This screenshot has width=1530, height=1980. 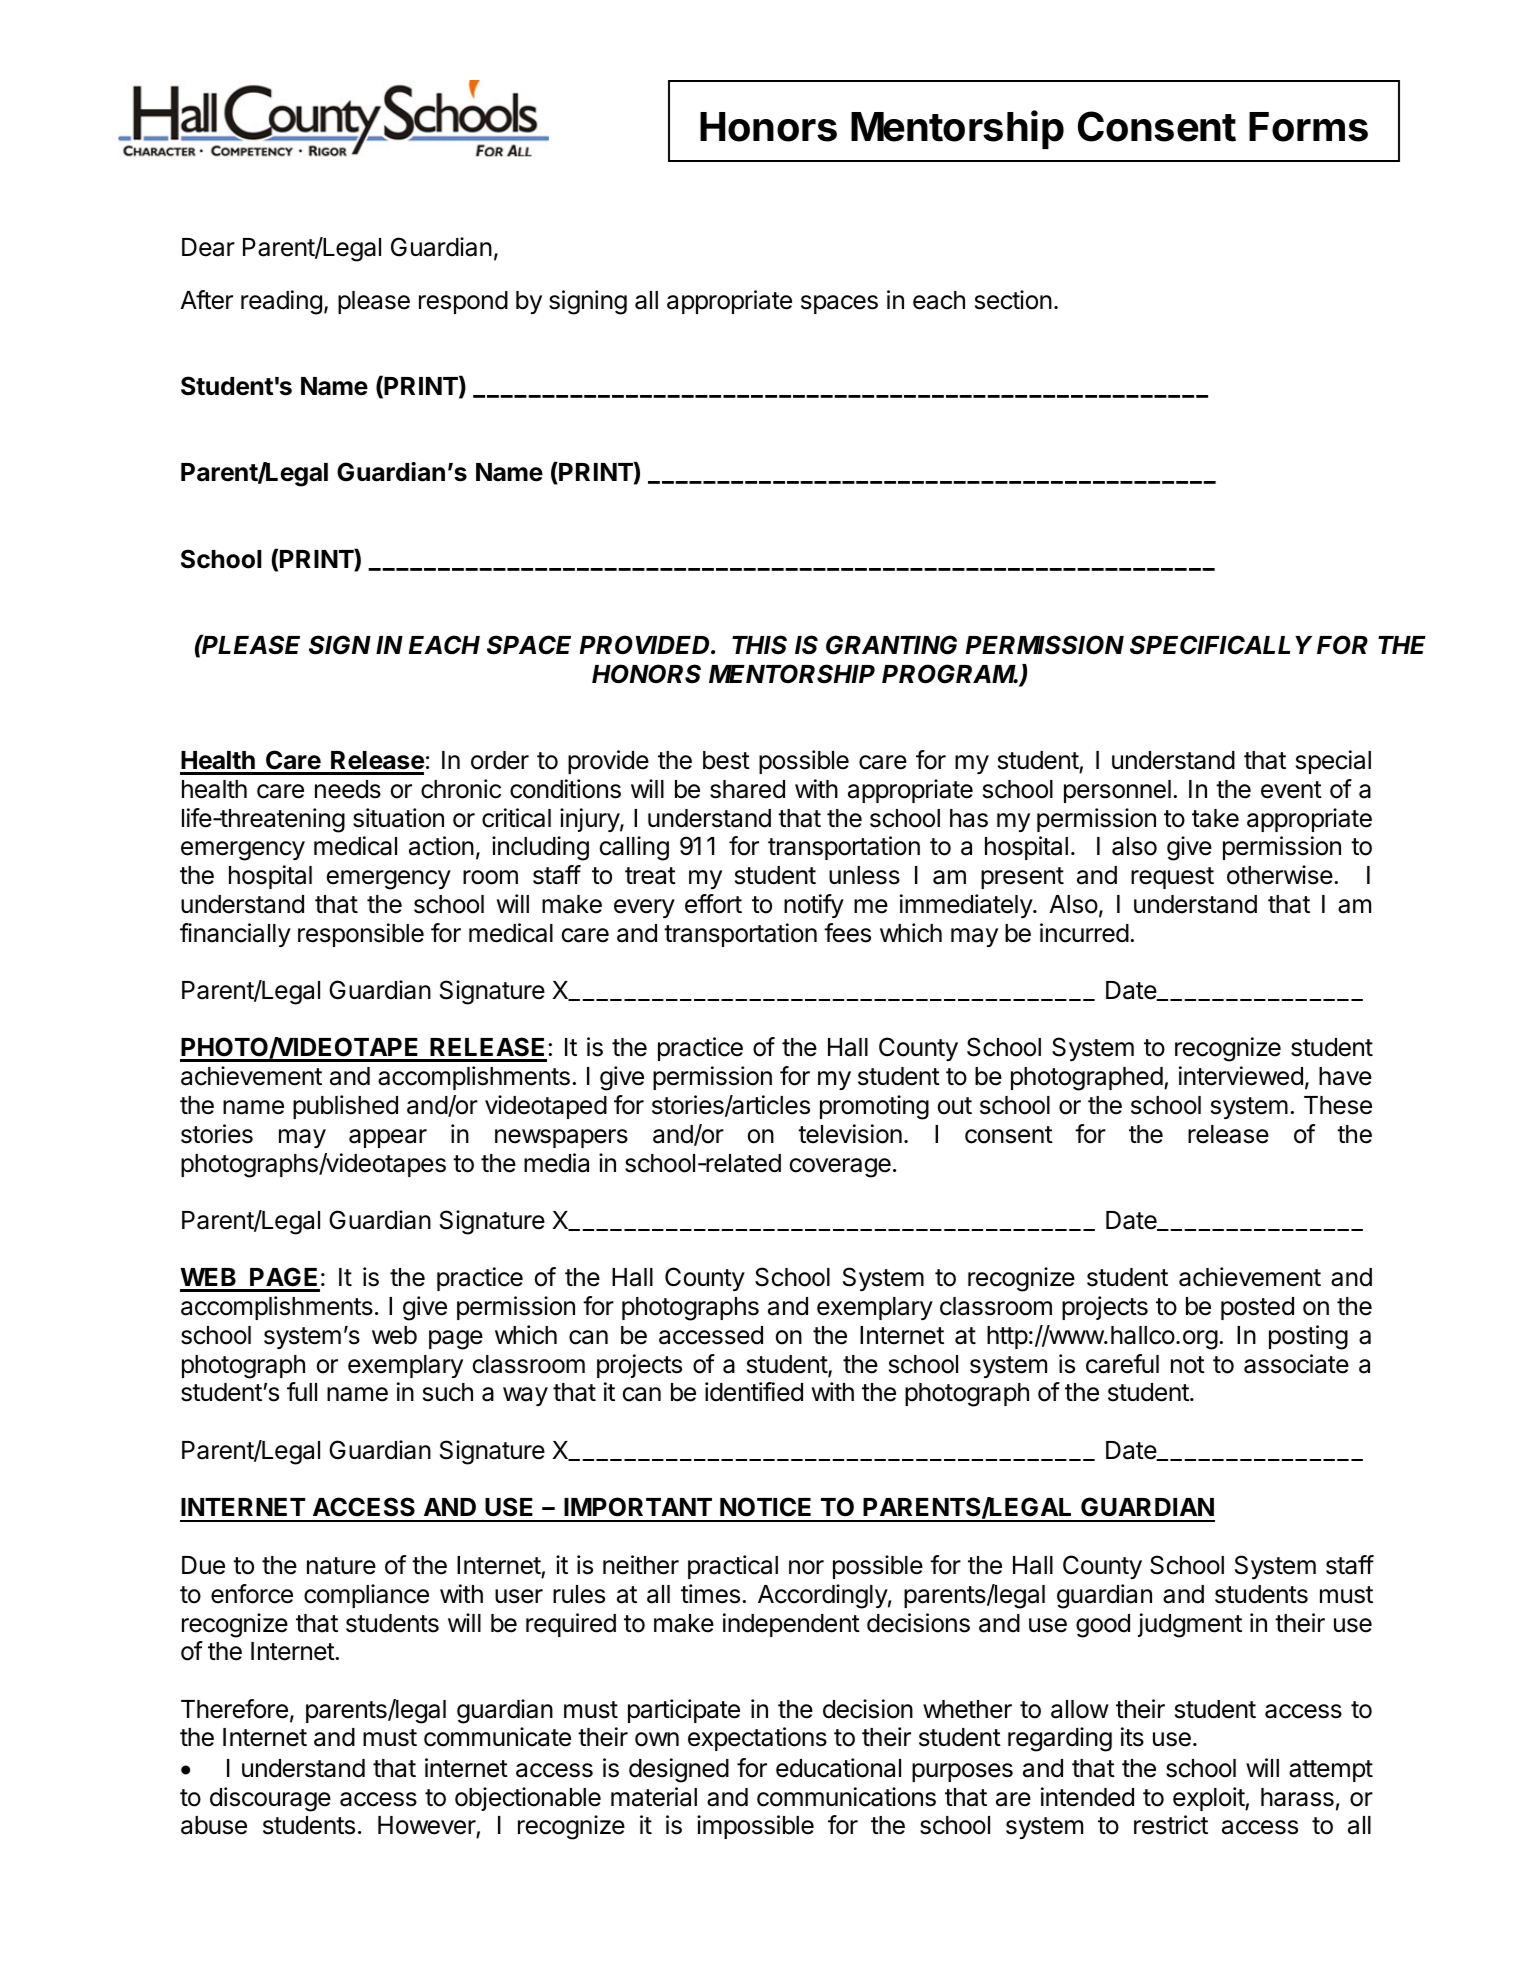 What do you see at coordinates (361, 935) in the screenshot?
I see `responsible` at bounding box center [361, 935].
